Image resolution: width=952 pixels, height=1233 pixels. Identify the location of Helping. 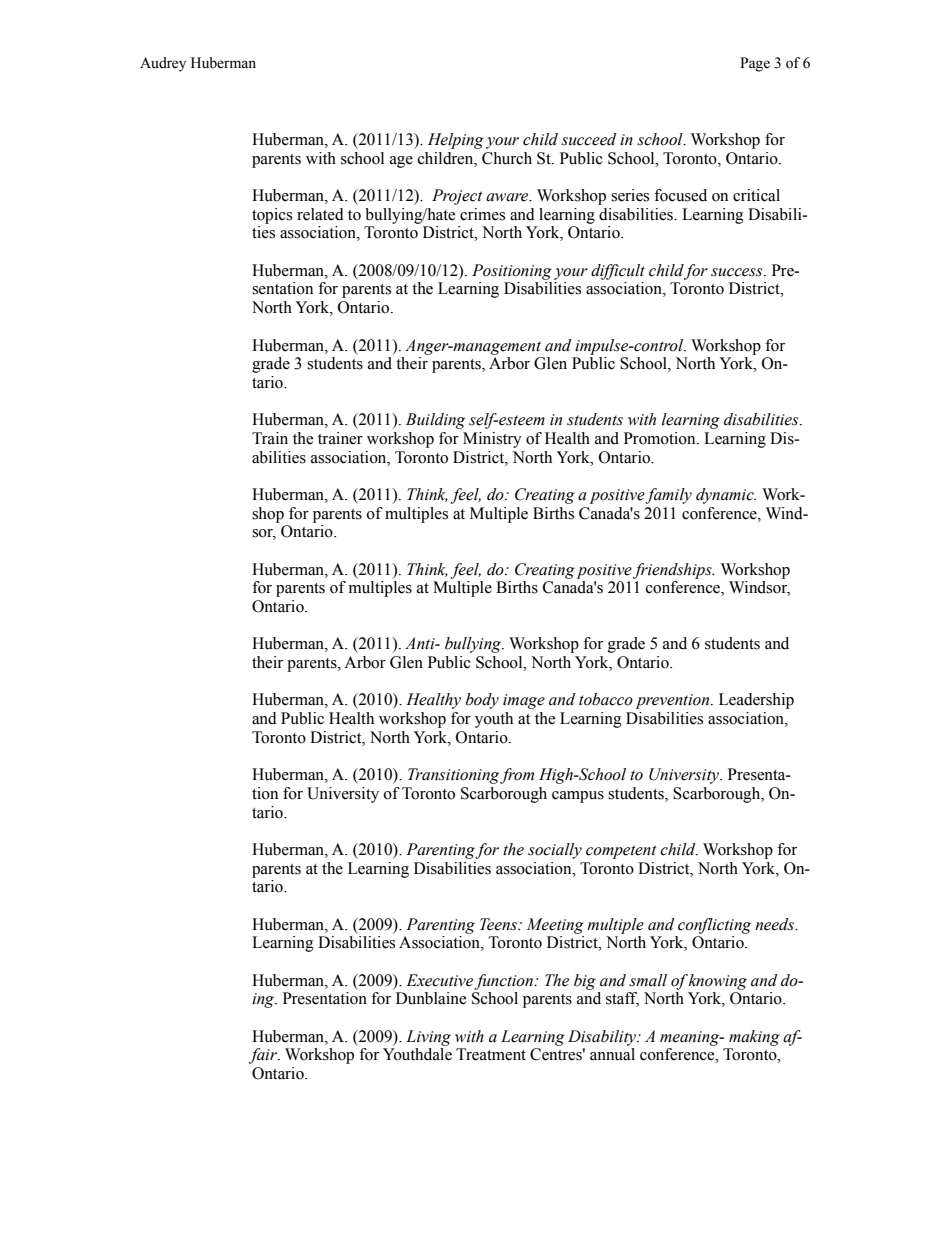
(456, 141).
